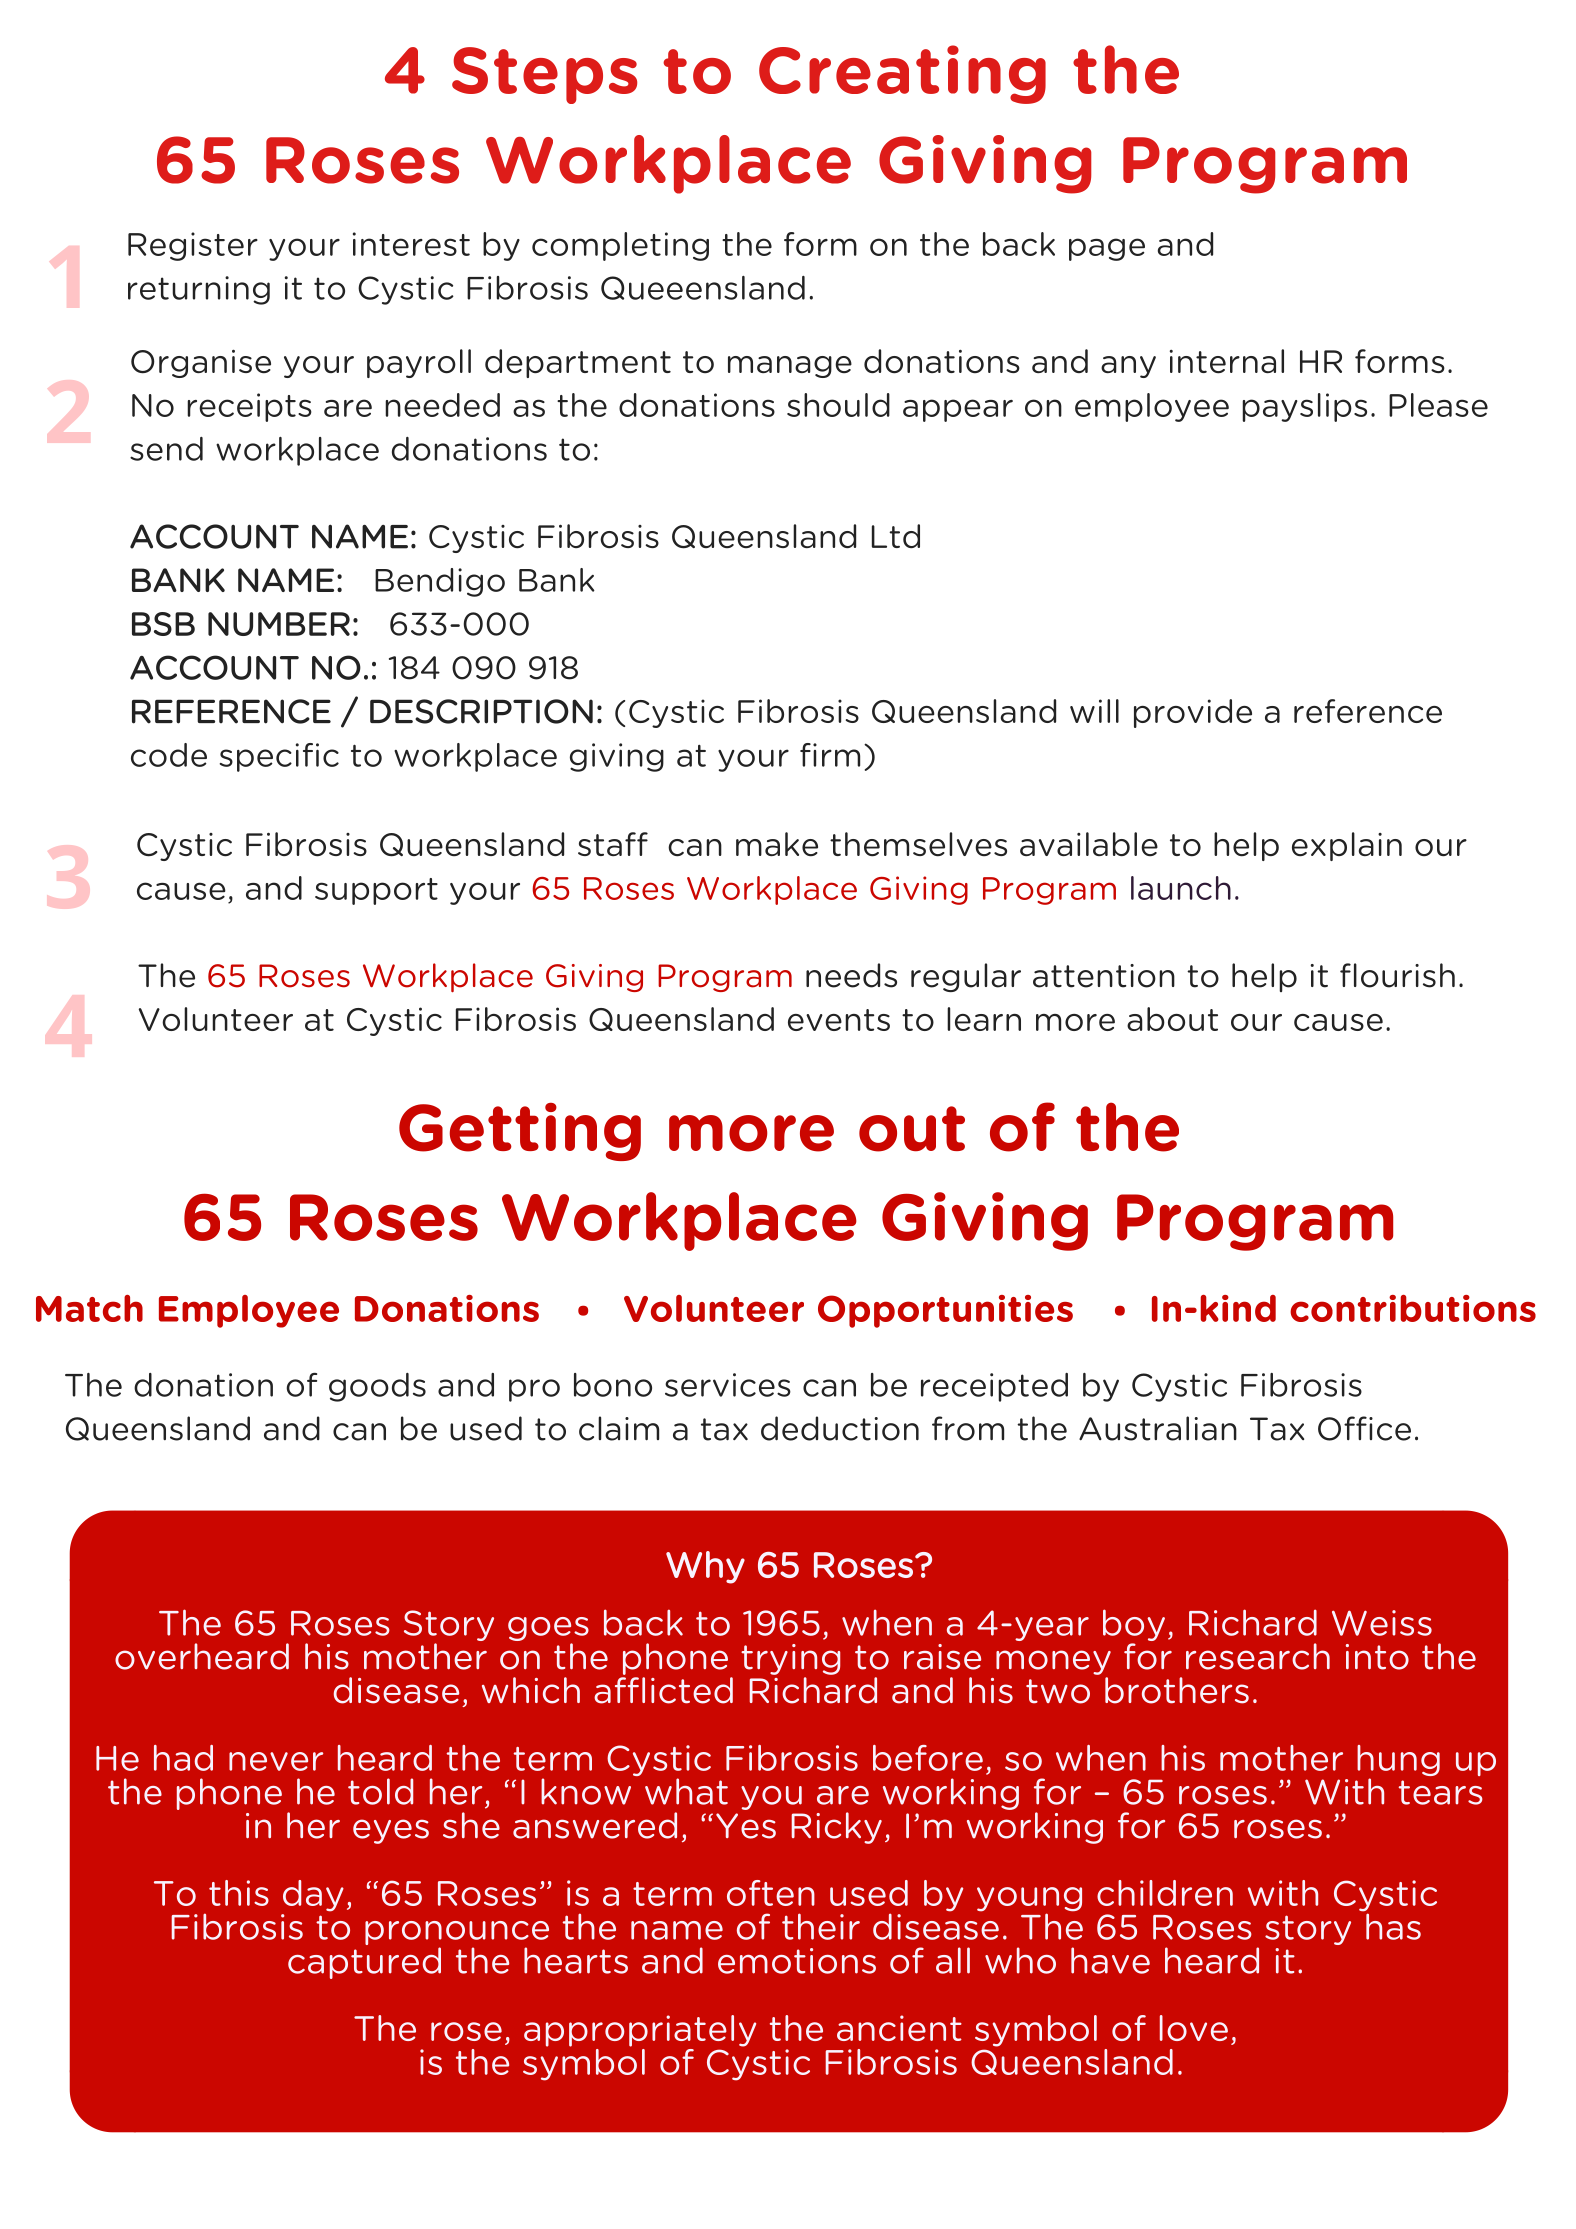 This screenshot has height=2229, width=1576. Describe the element at coordinates (1107, 249) in the screenshot. I see `page` at that location.
